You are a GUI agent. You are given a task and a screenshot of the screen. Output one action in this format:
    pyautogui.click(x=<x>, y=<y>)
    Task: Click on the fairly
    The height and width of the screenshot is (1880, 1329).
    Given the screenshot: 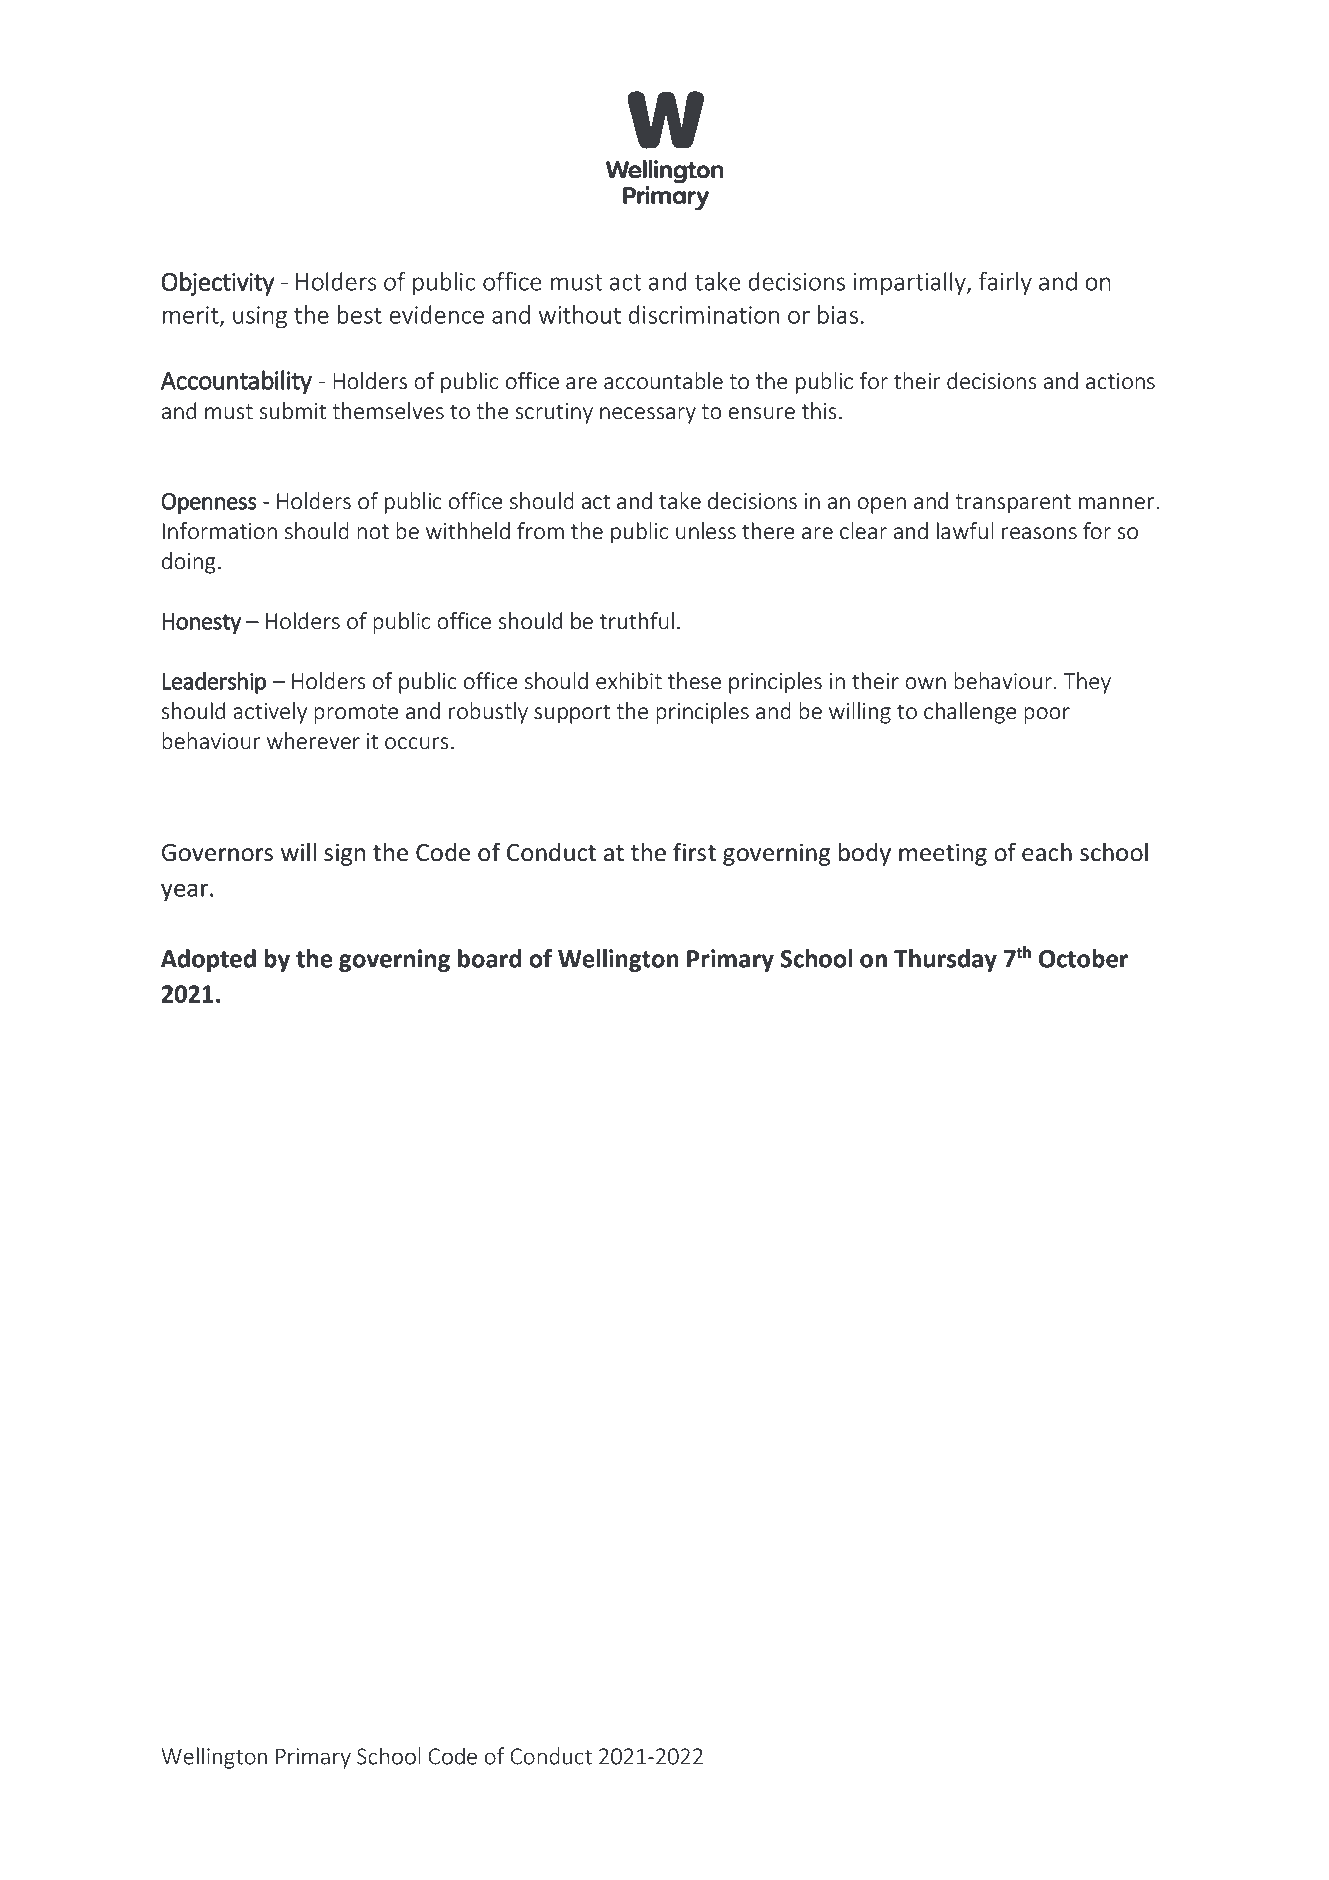 What is the action you would take?
    pyautogui.click(x=1005, y=283)
